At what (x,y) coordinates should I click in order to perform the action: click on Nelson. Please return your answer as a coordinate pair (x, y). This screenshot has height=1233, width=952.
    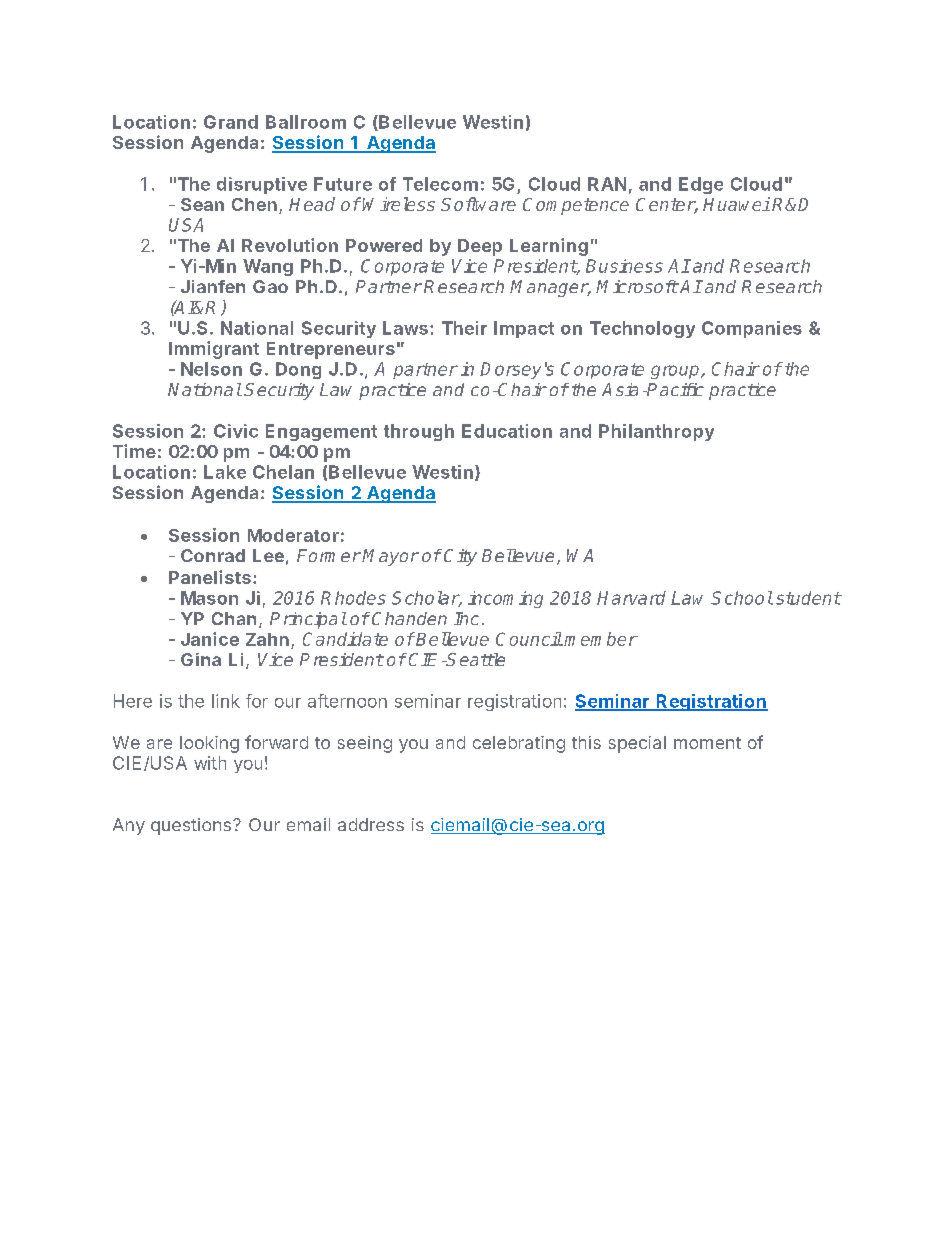
    Looking at the image, I should click on (211, 369).
